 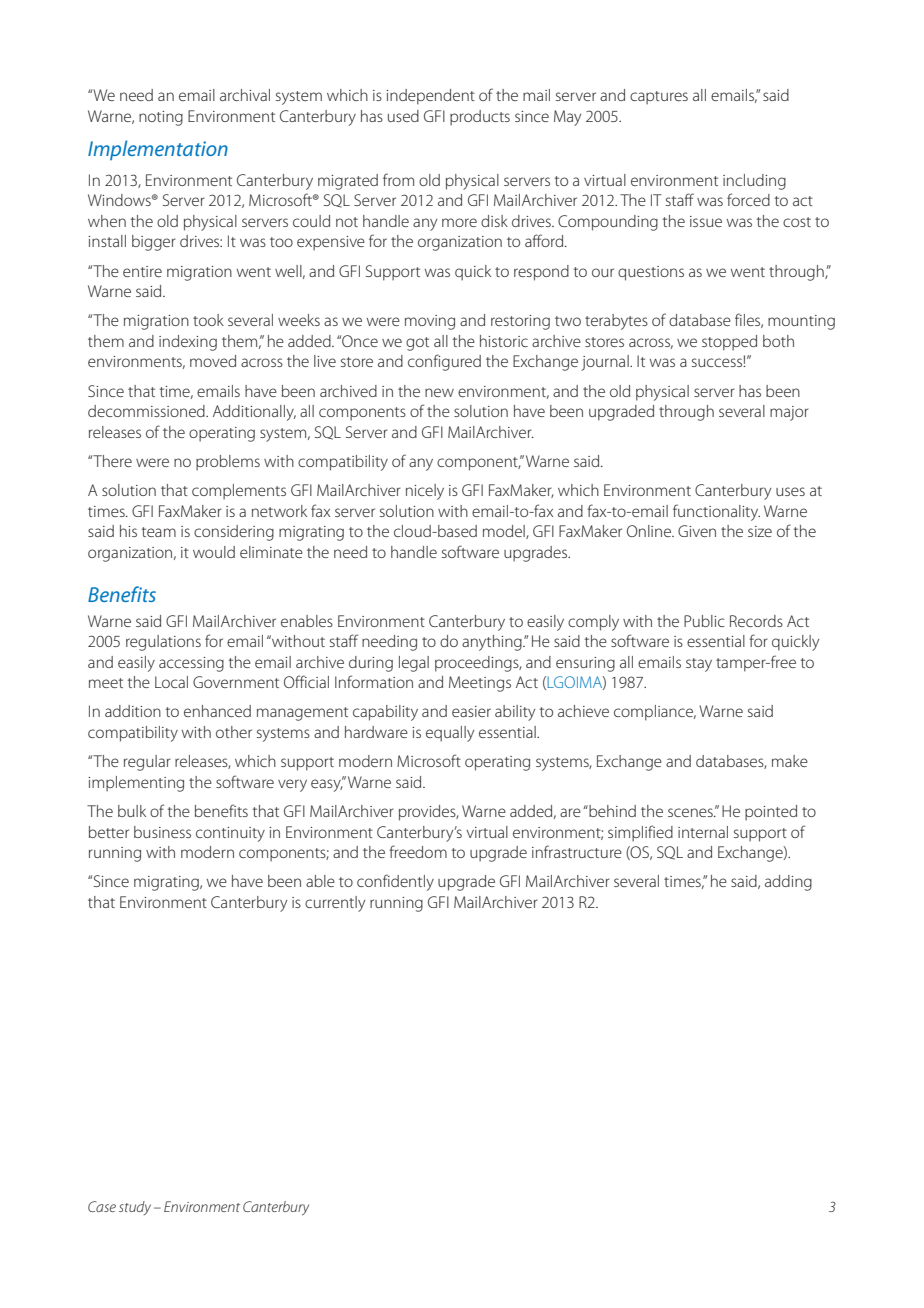 I want to click on legal, so click(x=414, y=664).
